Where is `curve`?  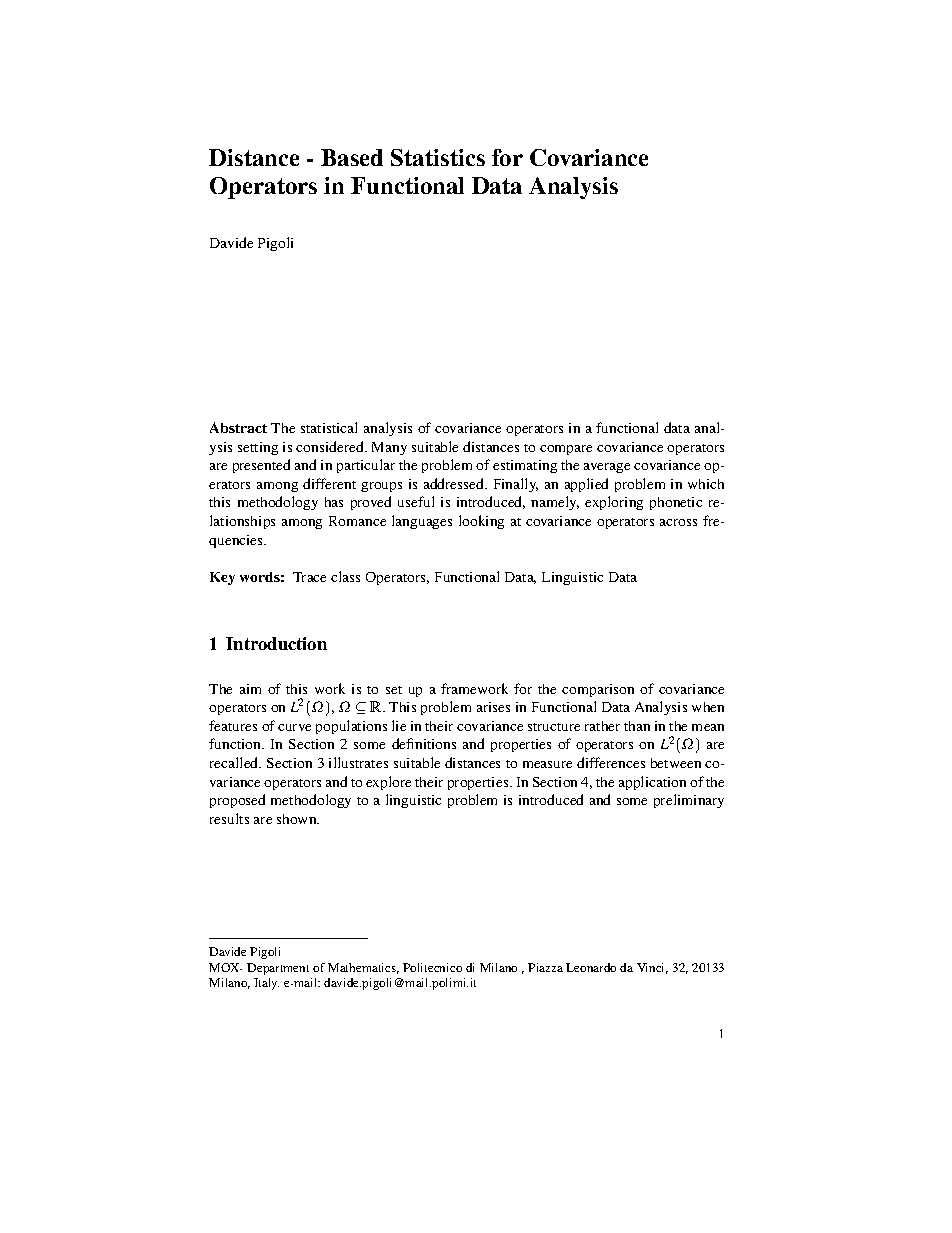
curve is located at coordinates (294, 727).
